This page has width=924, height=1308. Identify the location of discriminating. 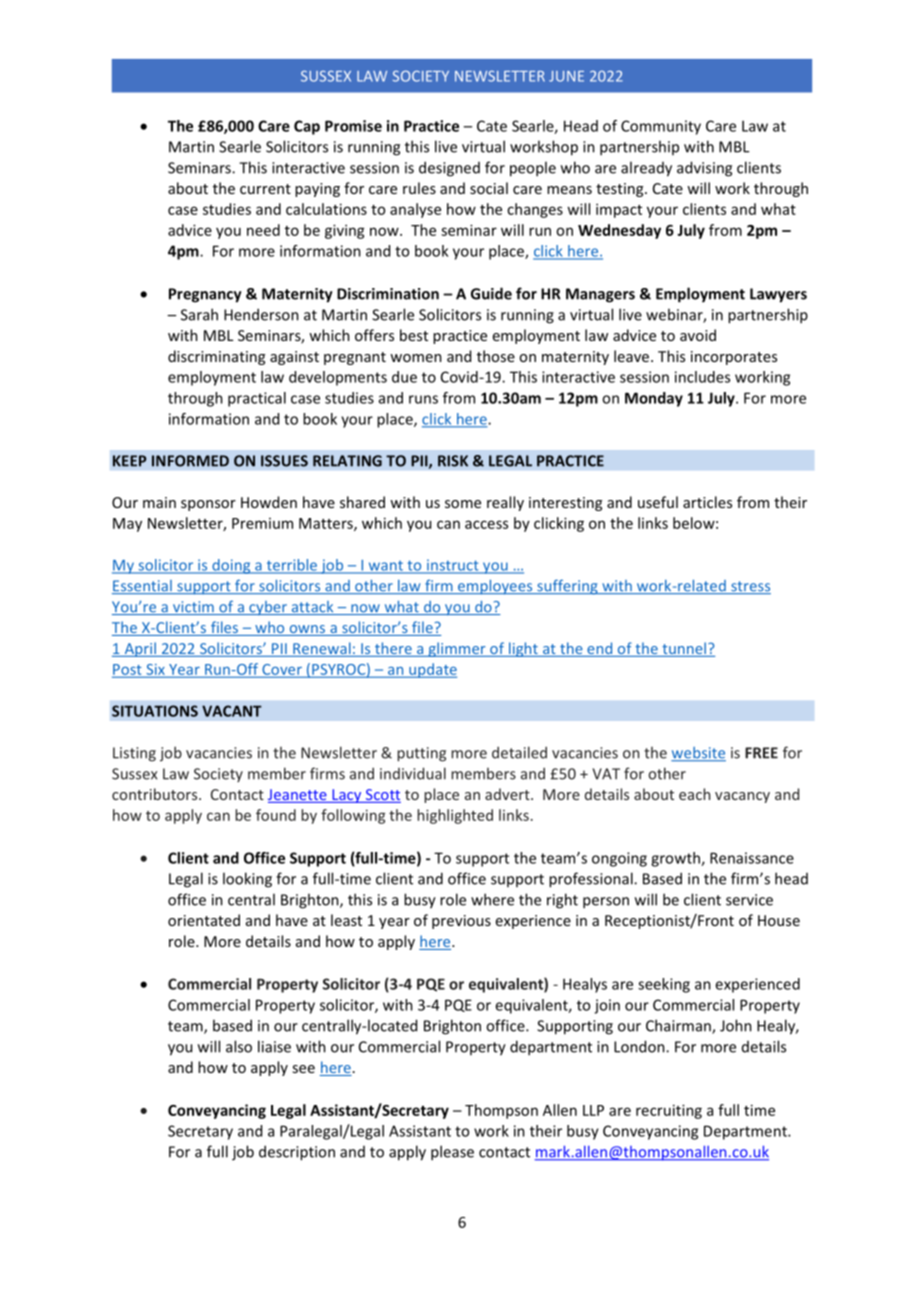
(216, 357).
